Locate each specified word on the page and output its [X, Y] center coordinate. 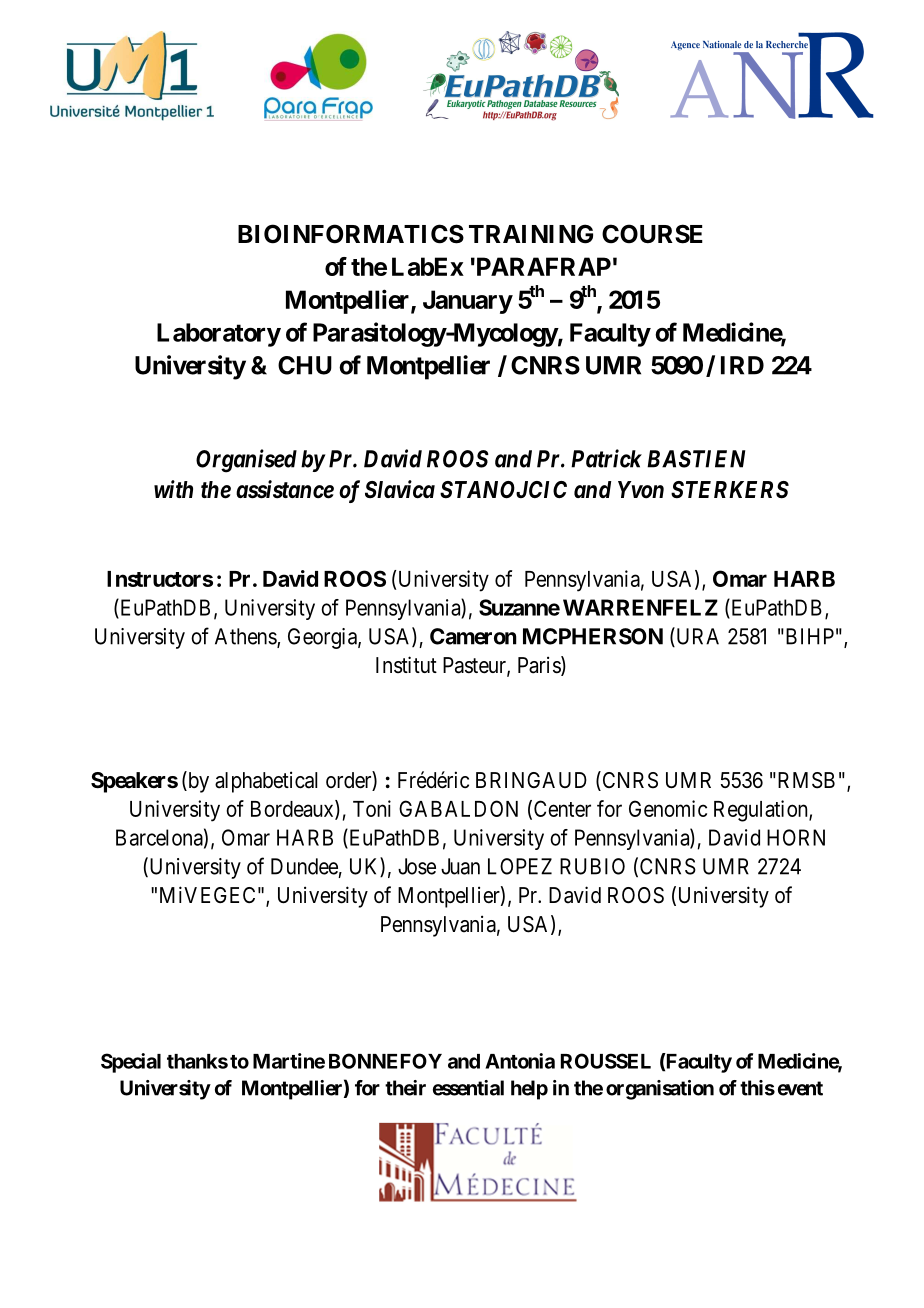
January [468, 302]
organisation [660, 1090]
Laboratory [219, 335]
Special [131, 1063]
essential [468, 1088]
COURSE [652, 234]
